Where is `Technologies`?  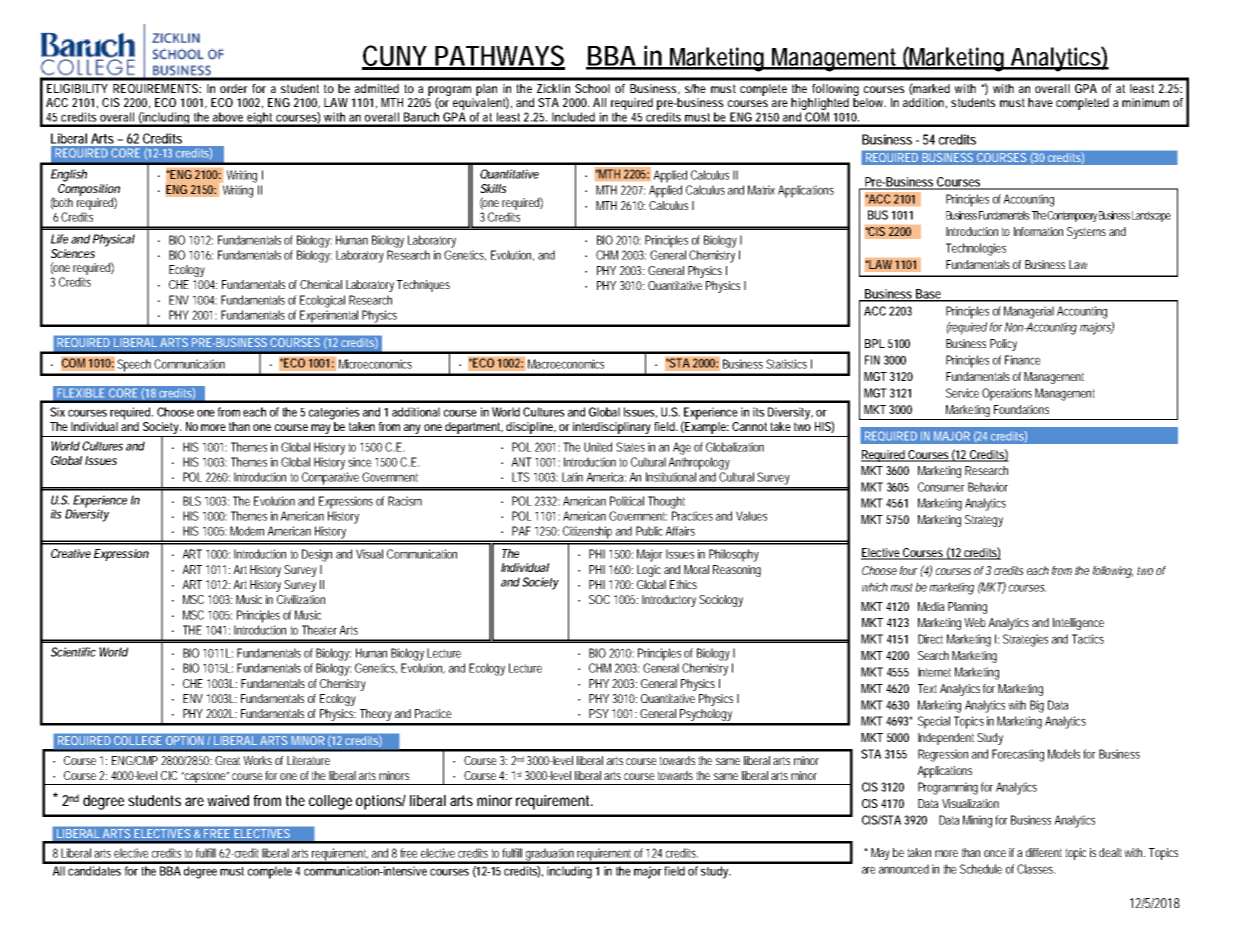
Technologies is located at coordinates (976, 249).
